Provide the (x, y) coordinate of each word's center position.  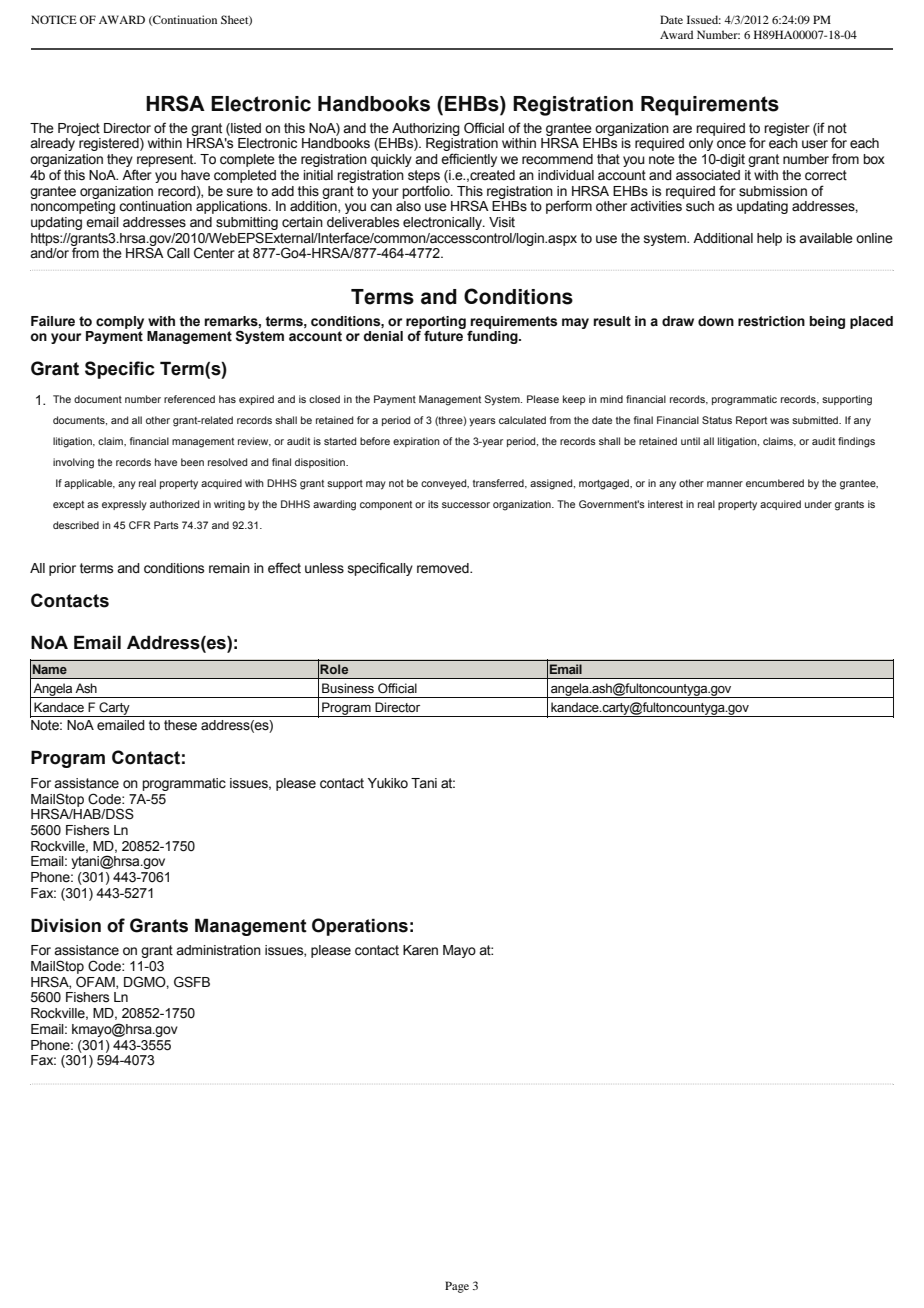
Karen (420, 950)
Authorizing (426, 129)
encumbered (775, 483)
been (192, 462)
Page (457, 1287)
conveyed (445, 484)
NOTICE (54, 19)
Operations (360, 927)
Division (66, 925)
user (815, 144)
